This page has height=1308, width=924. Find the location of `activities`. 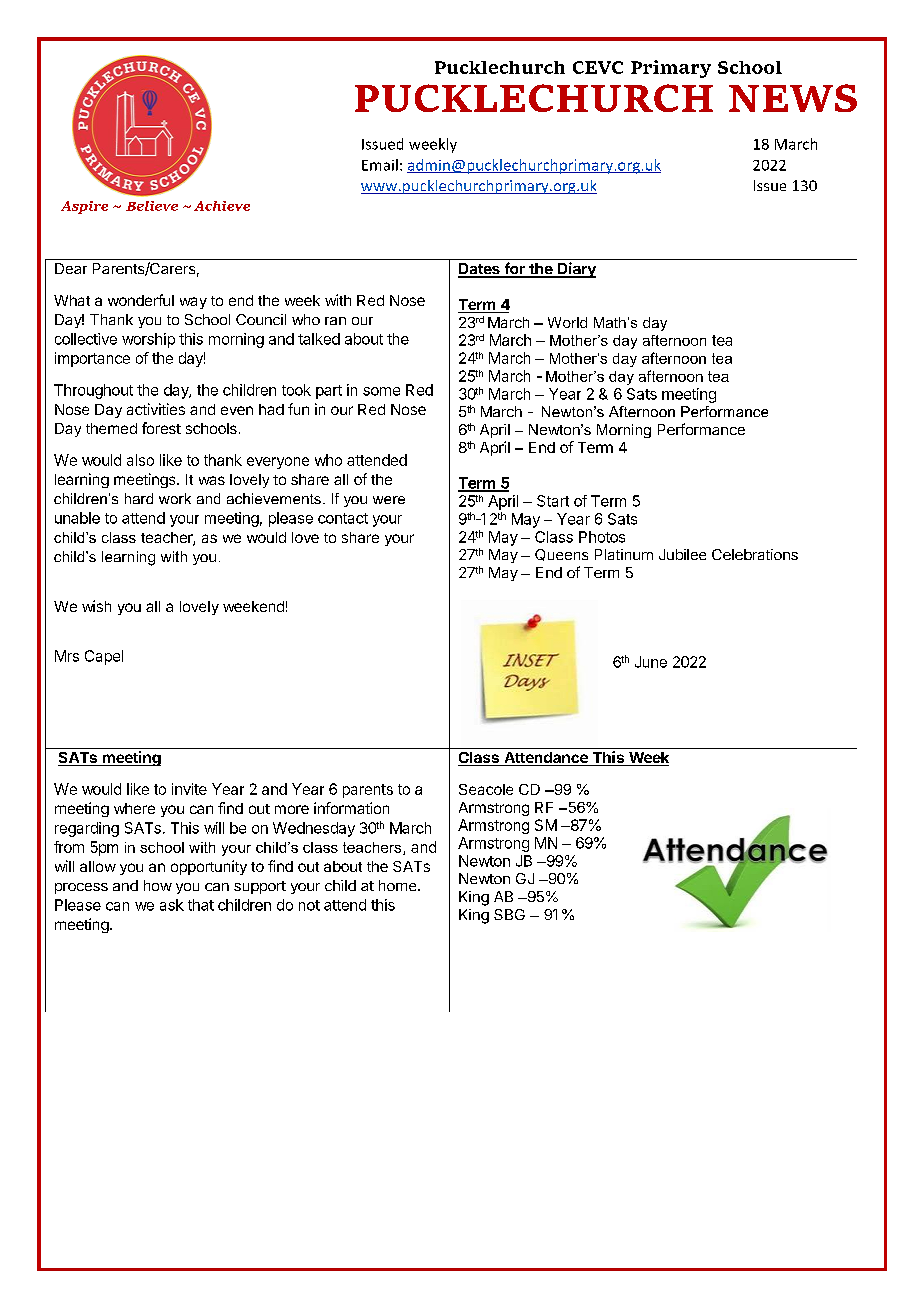

activities is located at coordinates (156, 409).
